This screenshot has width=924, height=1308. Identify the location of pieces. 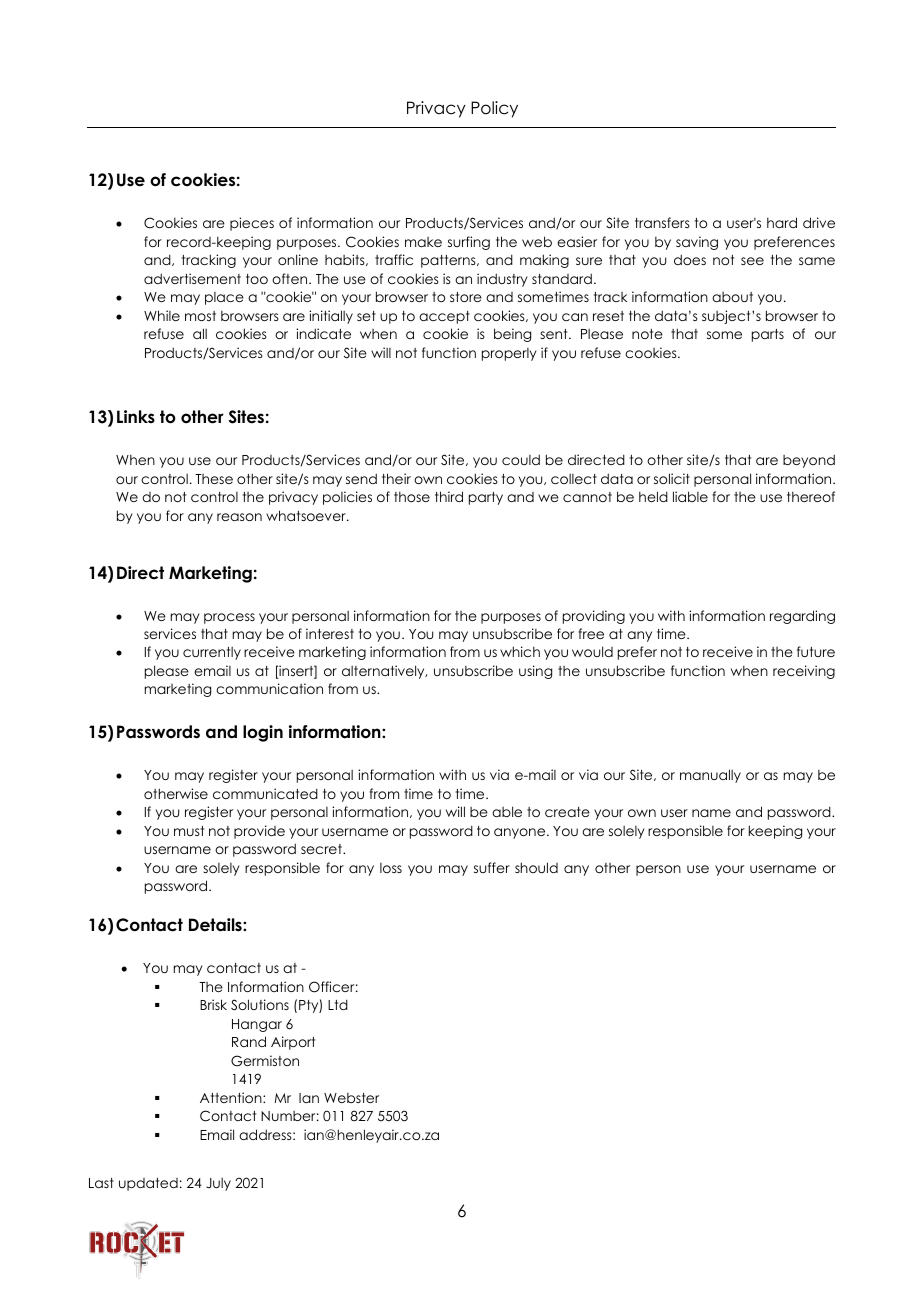
(252, 224).
